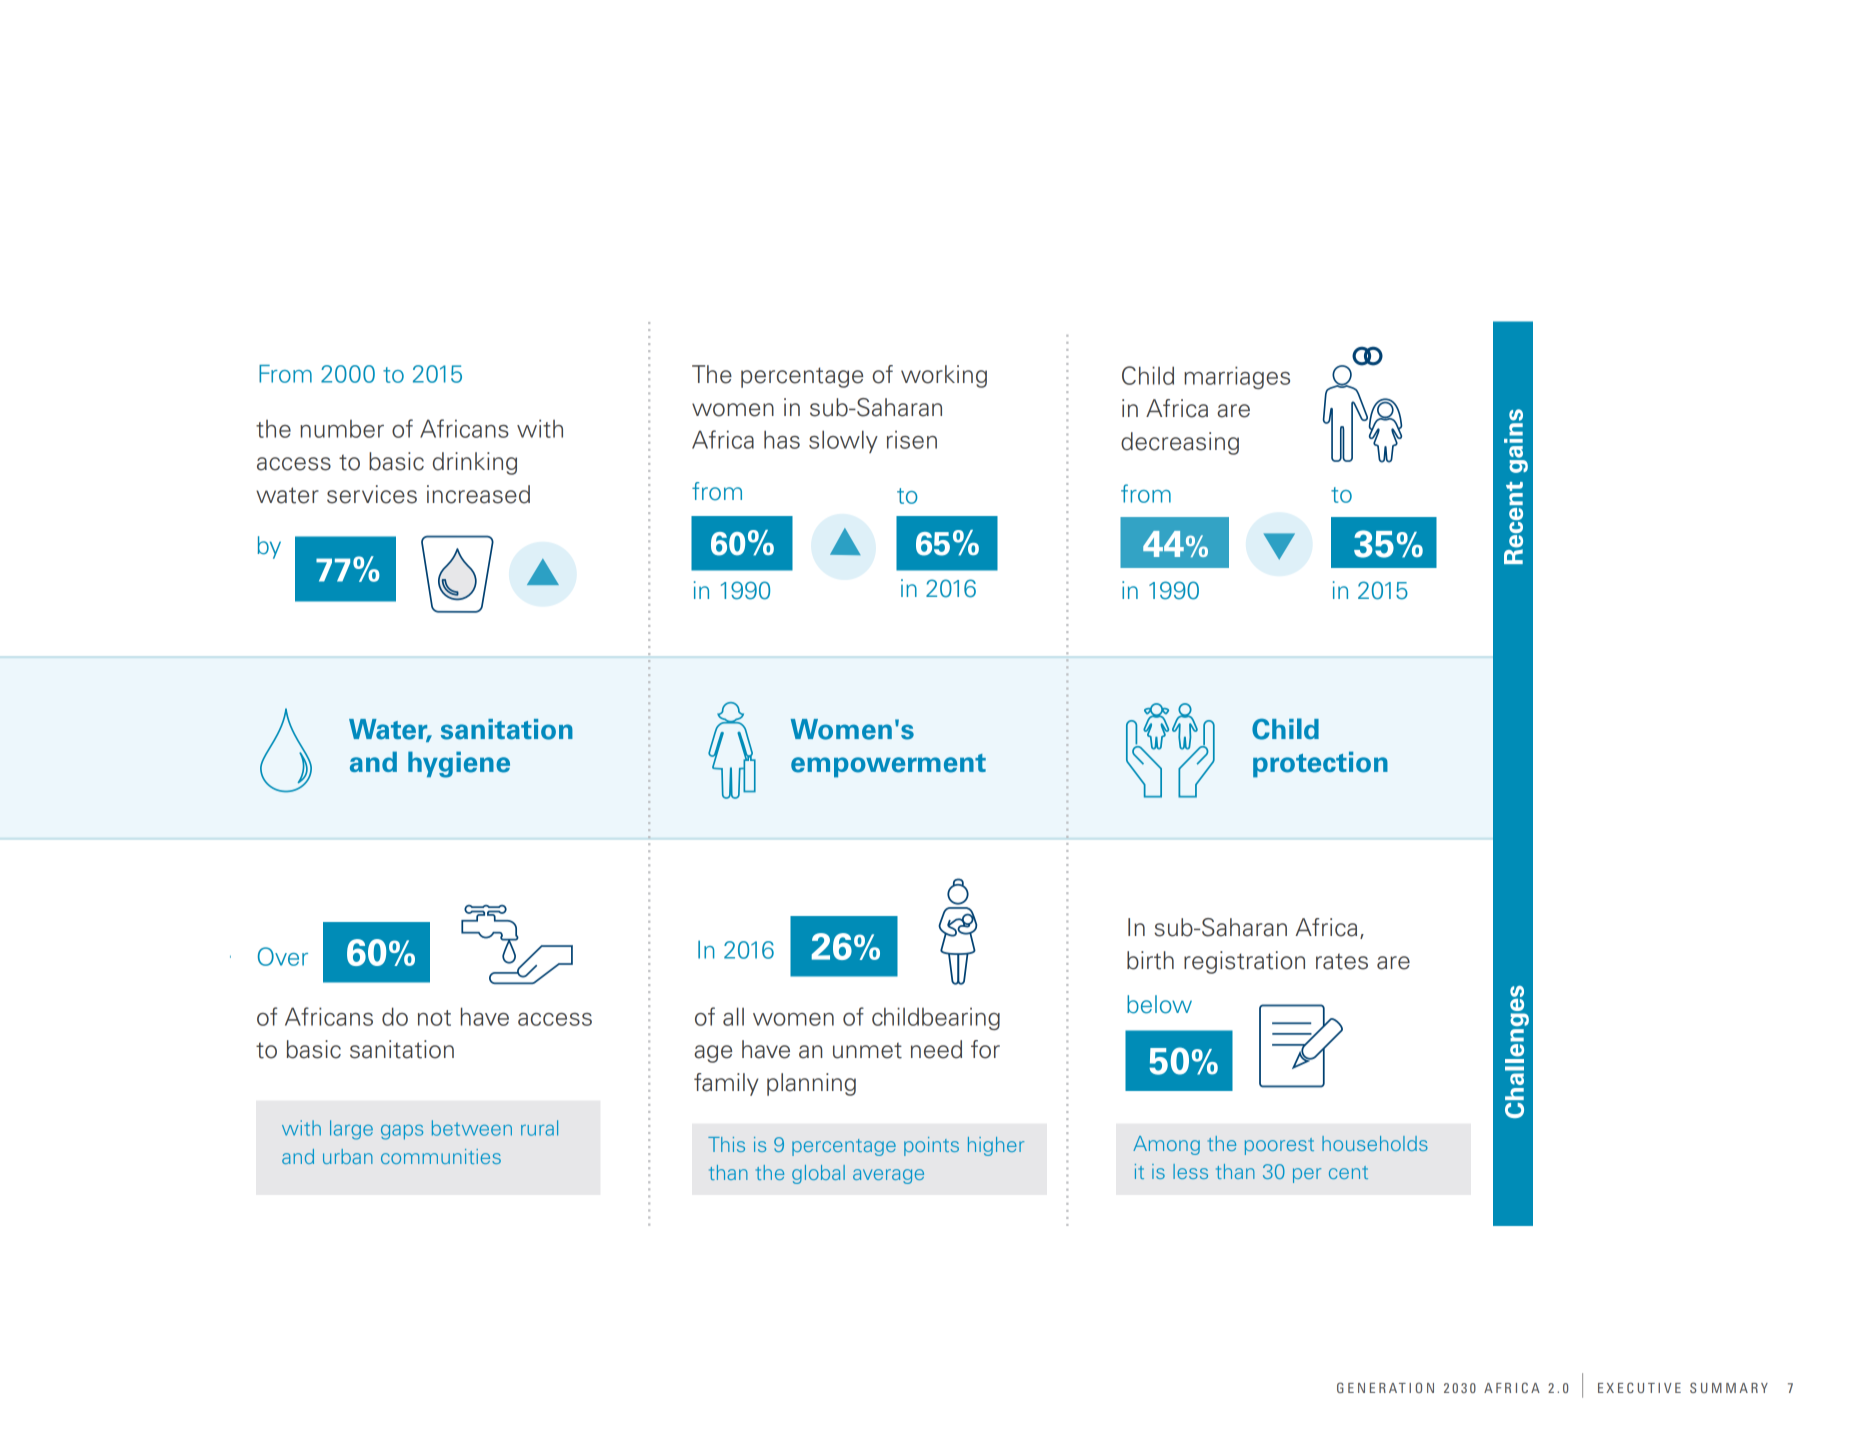 This screenshot has height=1435, width=1857. Describe the element at coordinates (1342, 961) in the screenshot. I see `rates` at that location.
